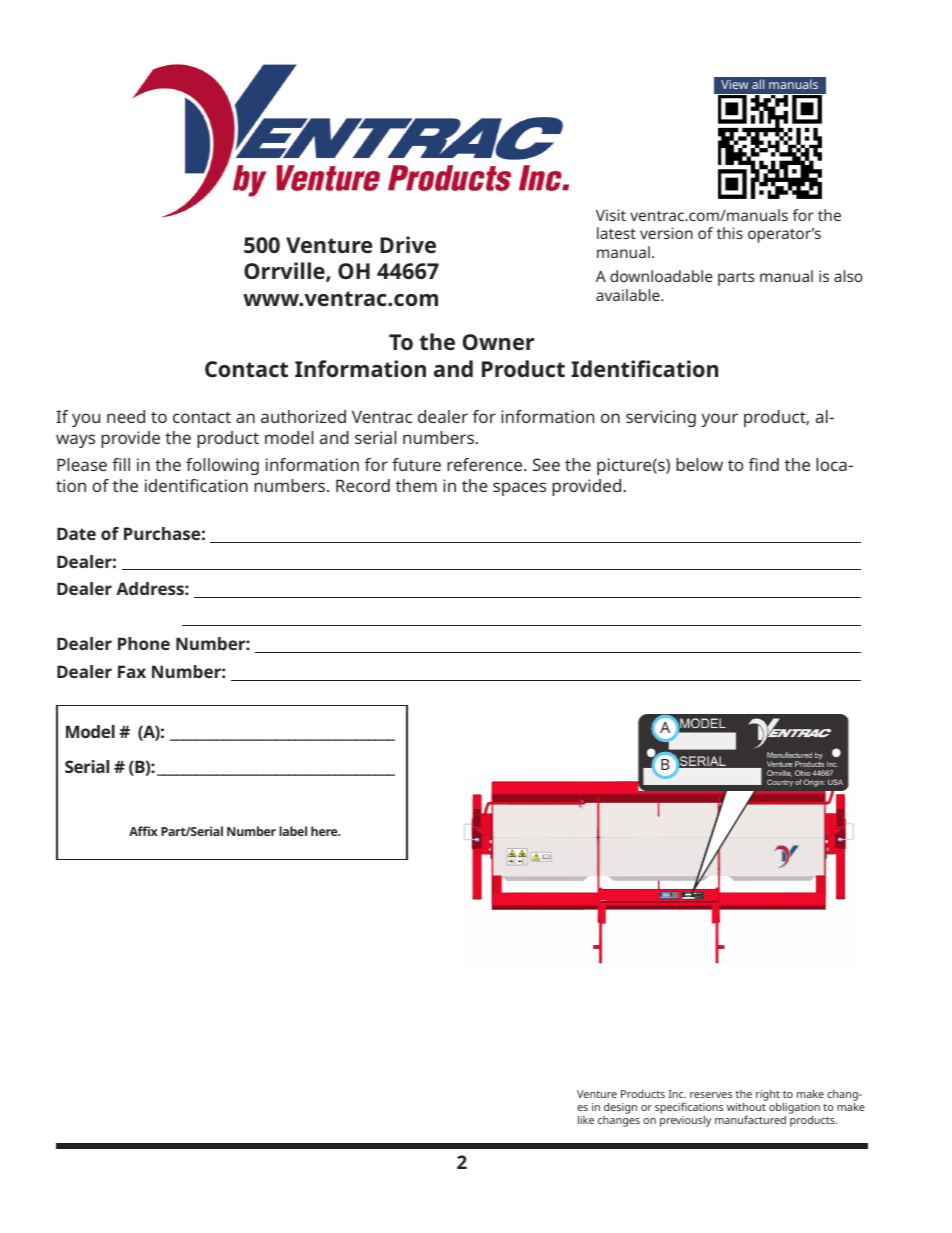  Describe the element at coordinates (143, 831) in the screenshot. I see `Affix` at that location.
